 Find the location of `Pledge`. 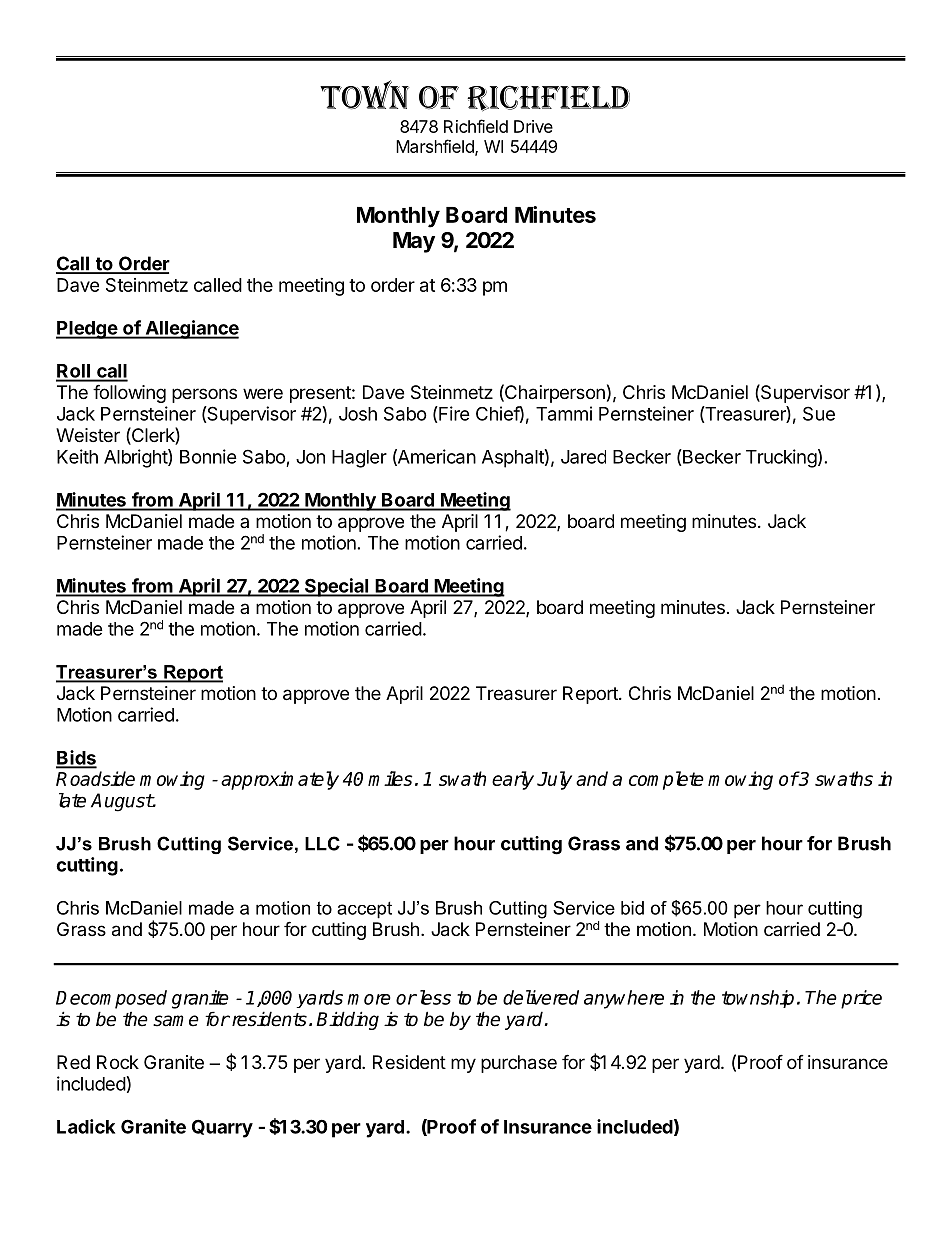

Pledge is located at coordinates (87, 330).
